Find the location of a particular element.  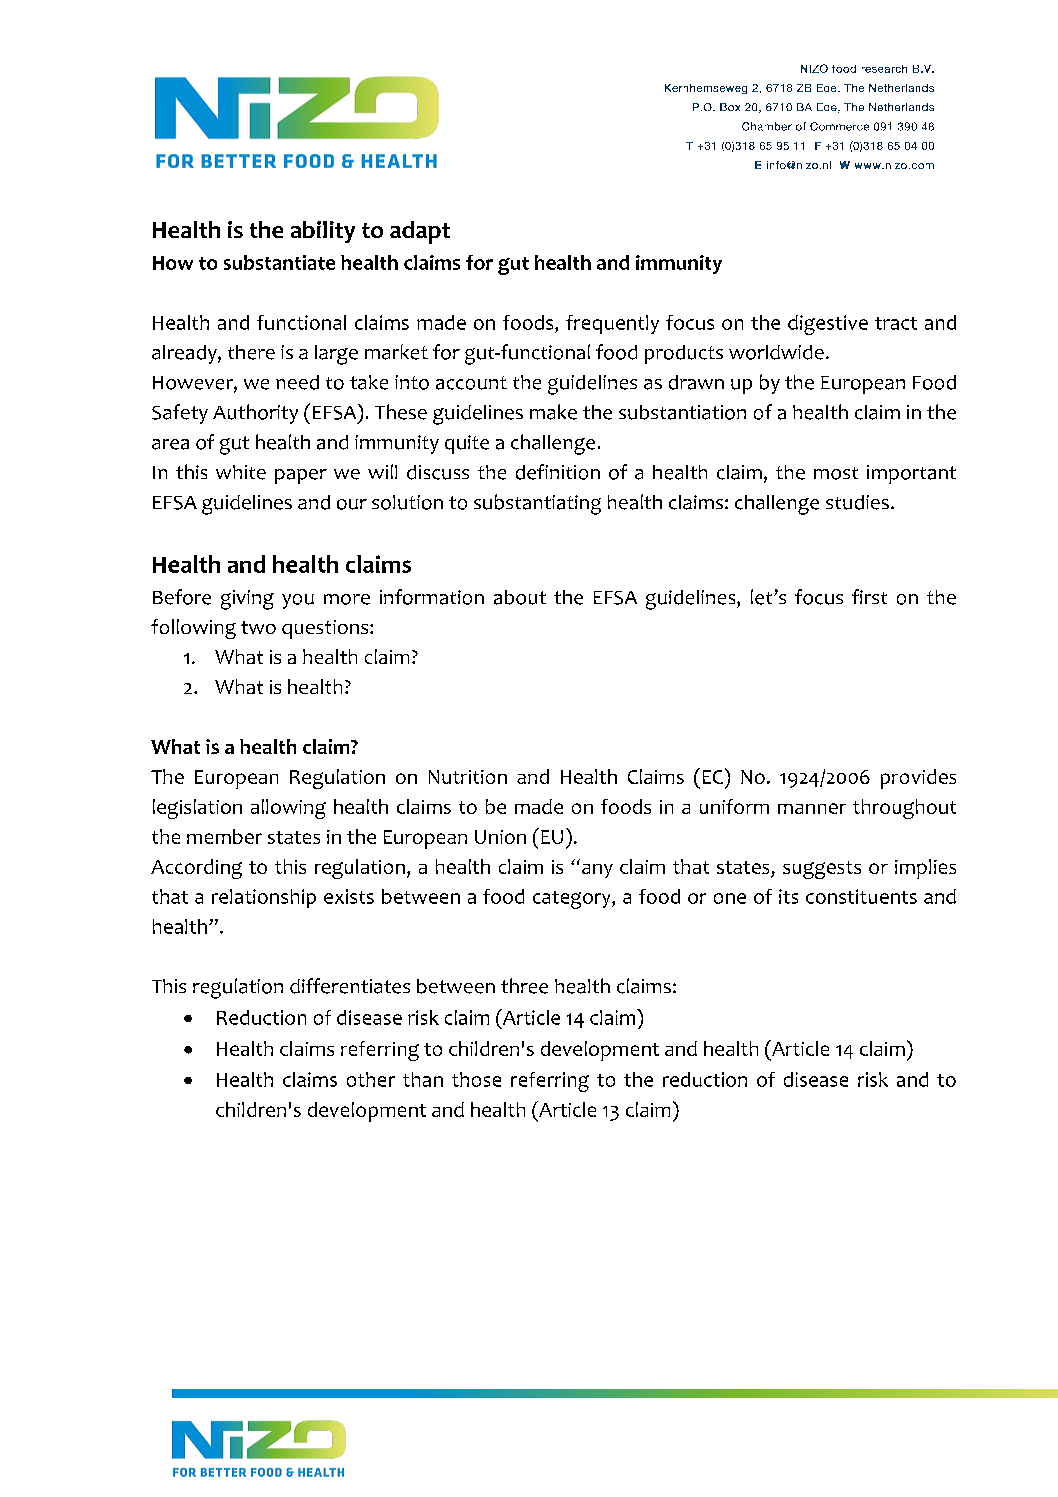

allowing is located at coordinates (288, 809).
